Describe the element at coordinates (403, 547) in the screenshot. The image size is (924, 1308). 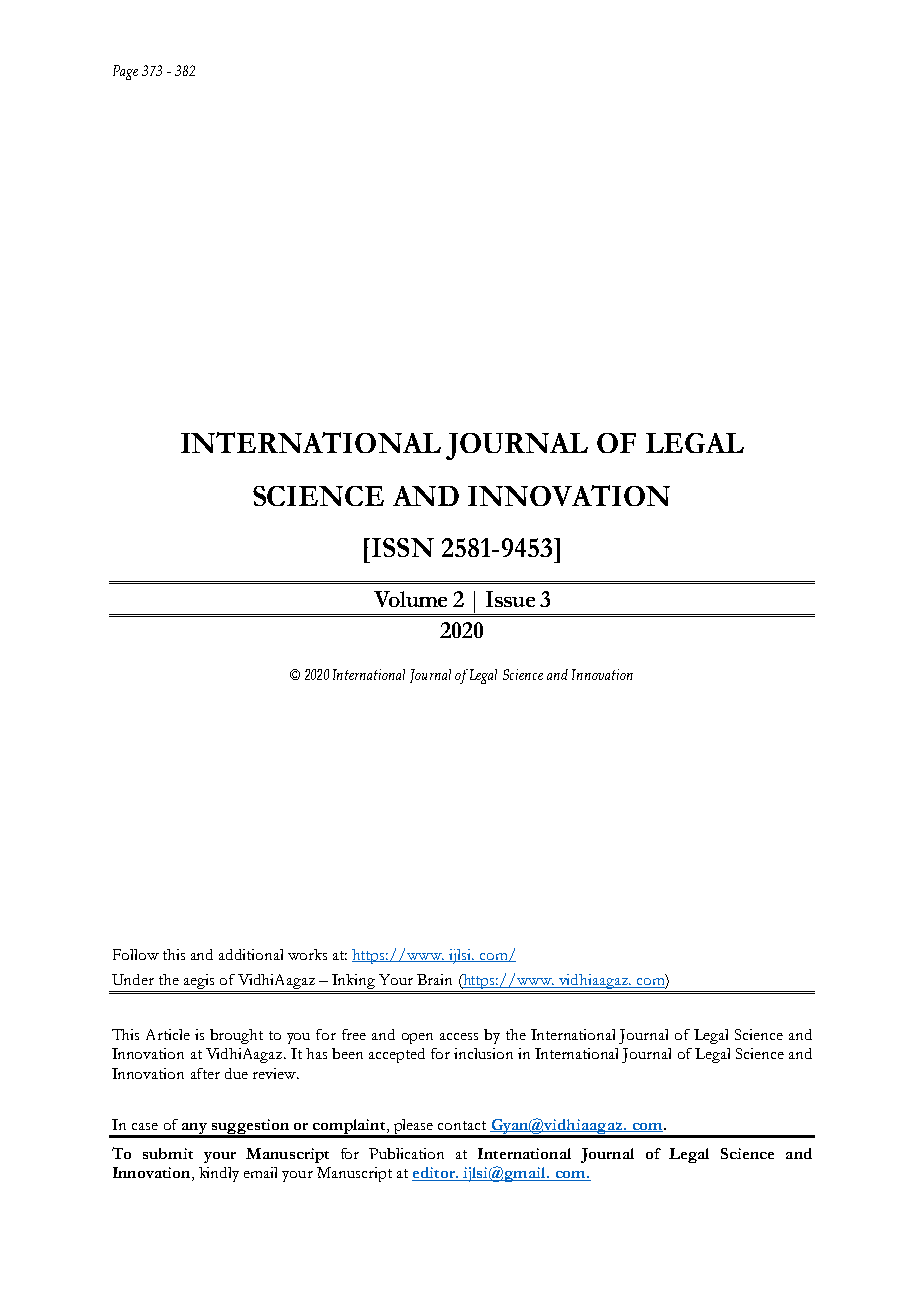
I see `ISSN` at that location.
